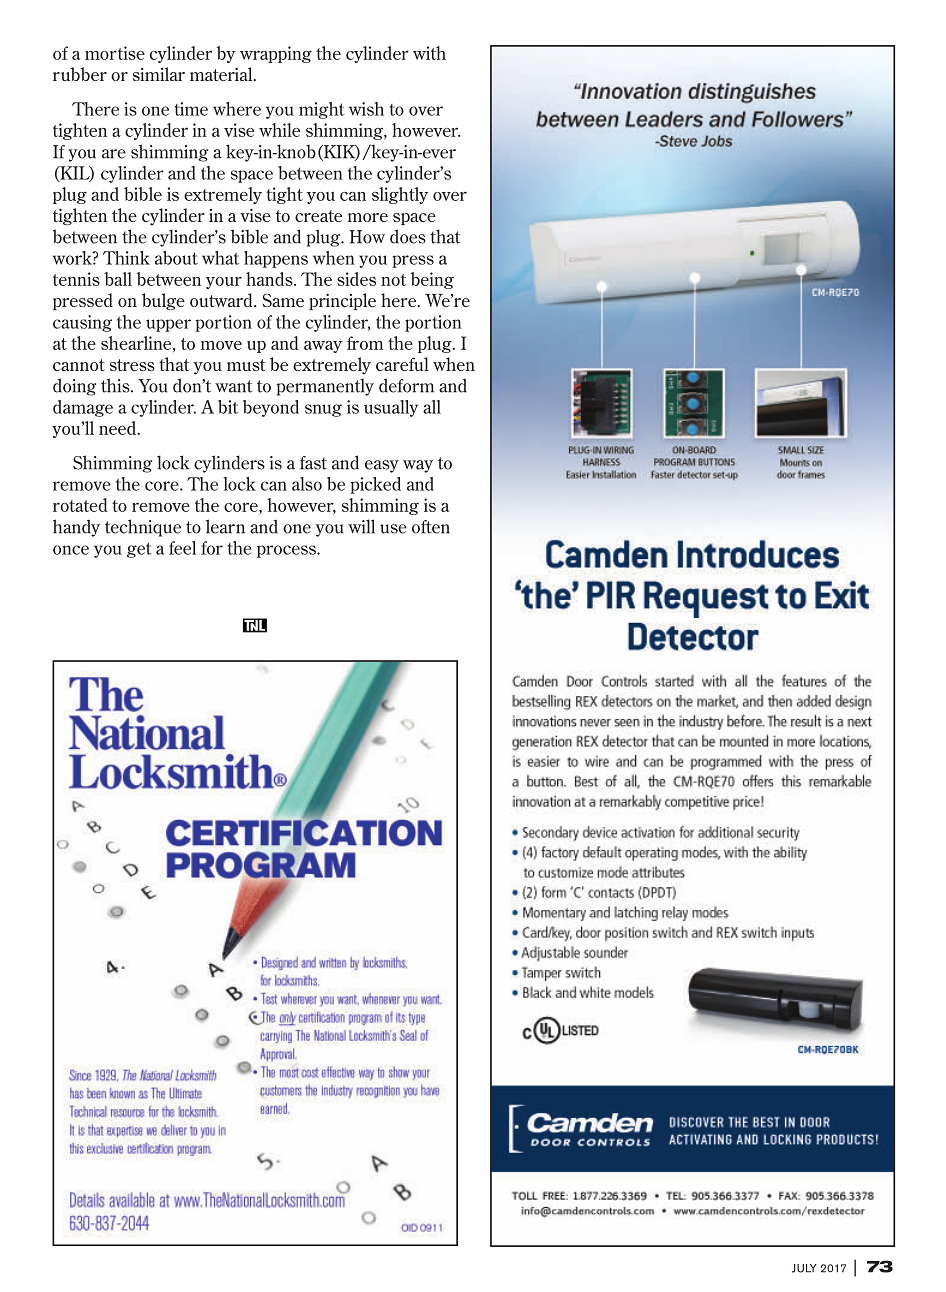  Describe the element at coordinates (431, 527) in the document. I see `often` at that location.
